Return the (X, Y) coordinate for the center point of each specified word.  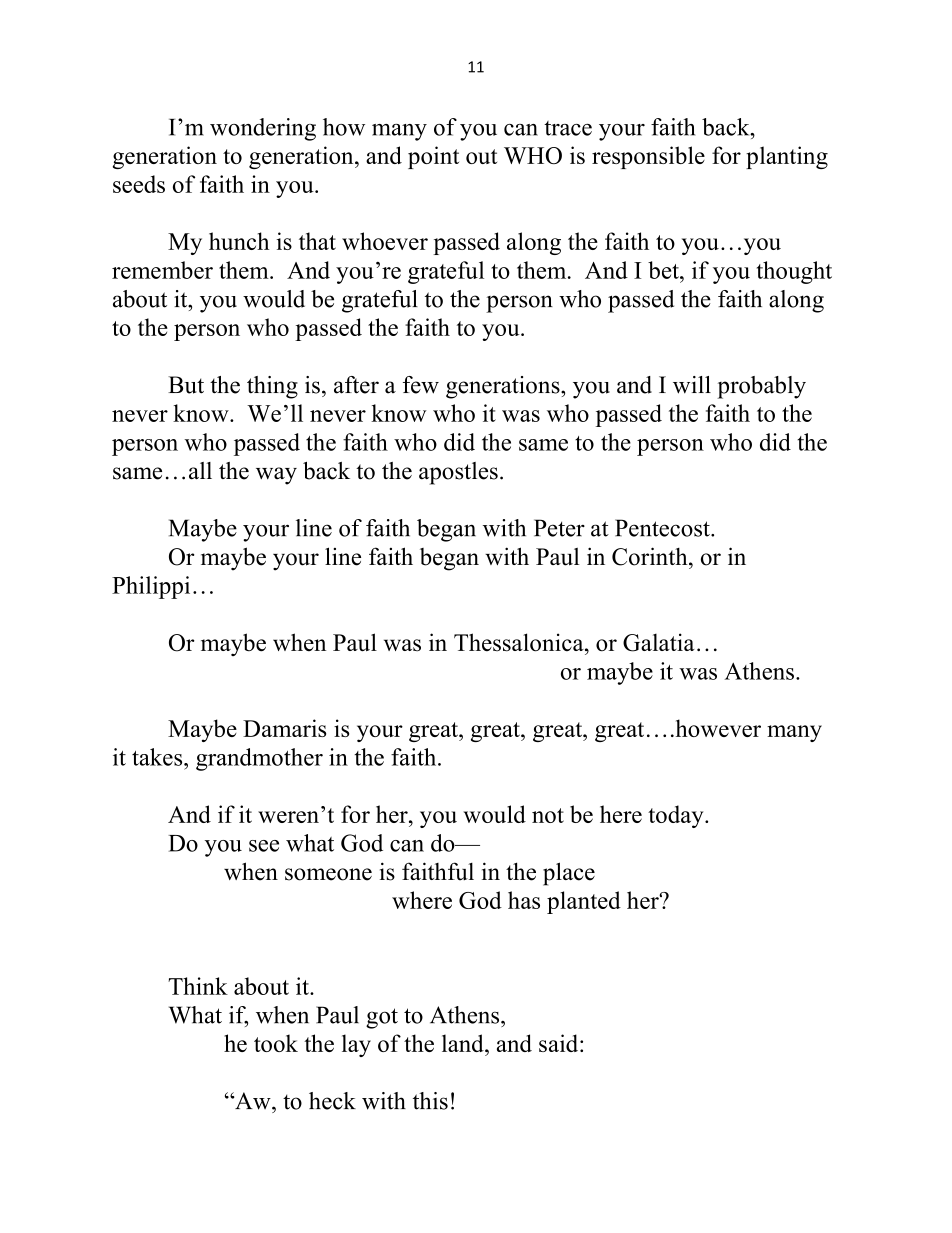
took (276, 1043)
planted (584, 902)
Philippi (151, 587)
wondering (263, 129)
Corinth (651, 556)
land (464, 1043)
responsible (648, 157)
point (433, 157)
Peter (559, 528)
